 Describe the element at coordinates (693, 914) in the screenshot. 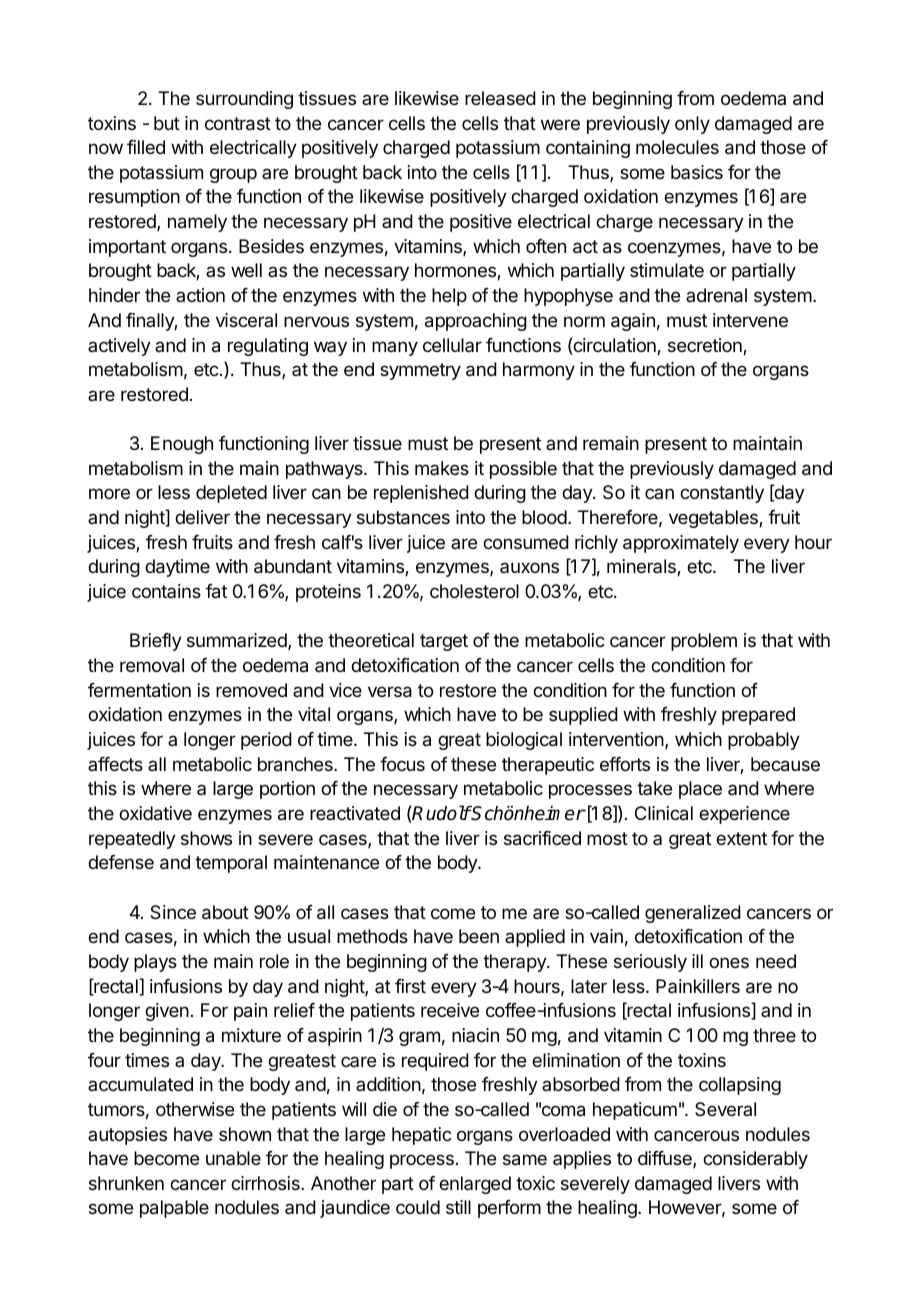

I see `generalized` at that location.
